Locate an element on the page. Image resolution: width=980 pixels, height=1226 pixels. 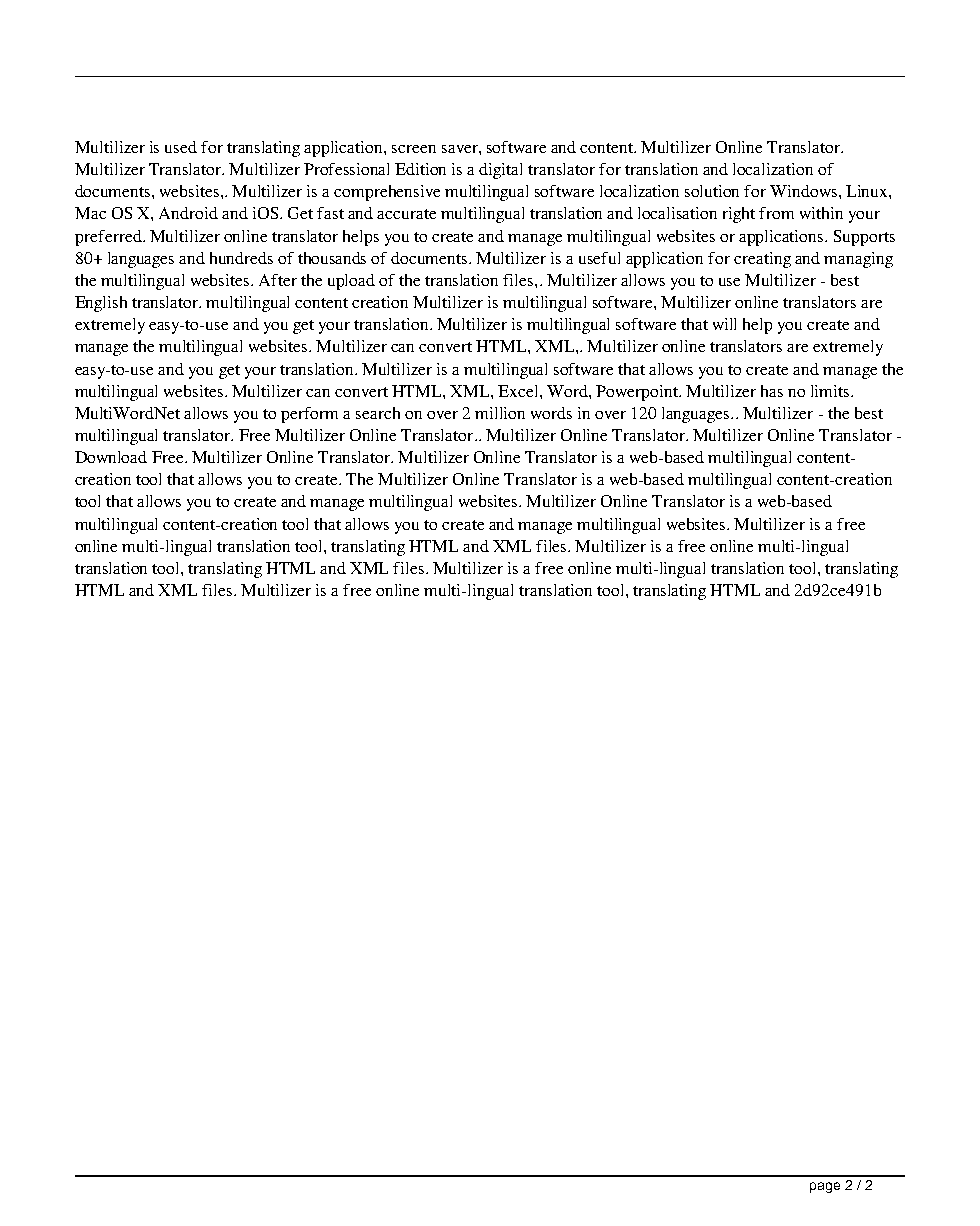
million is located at coordinates (500, 413).
